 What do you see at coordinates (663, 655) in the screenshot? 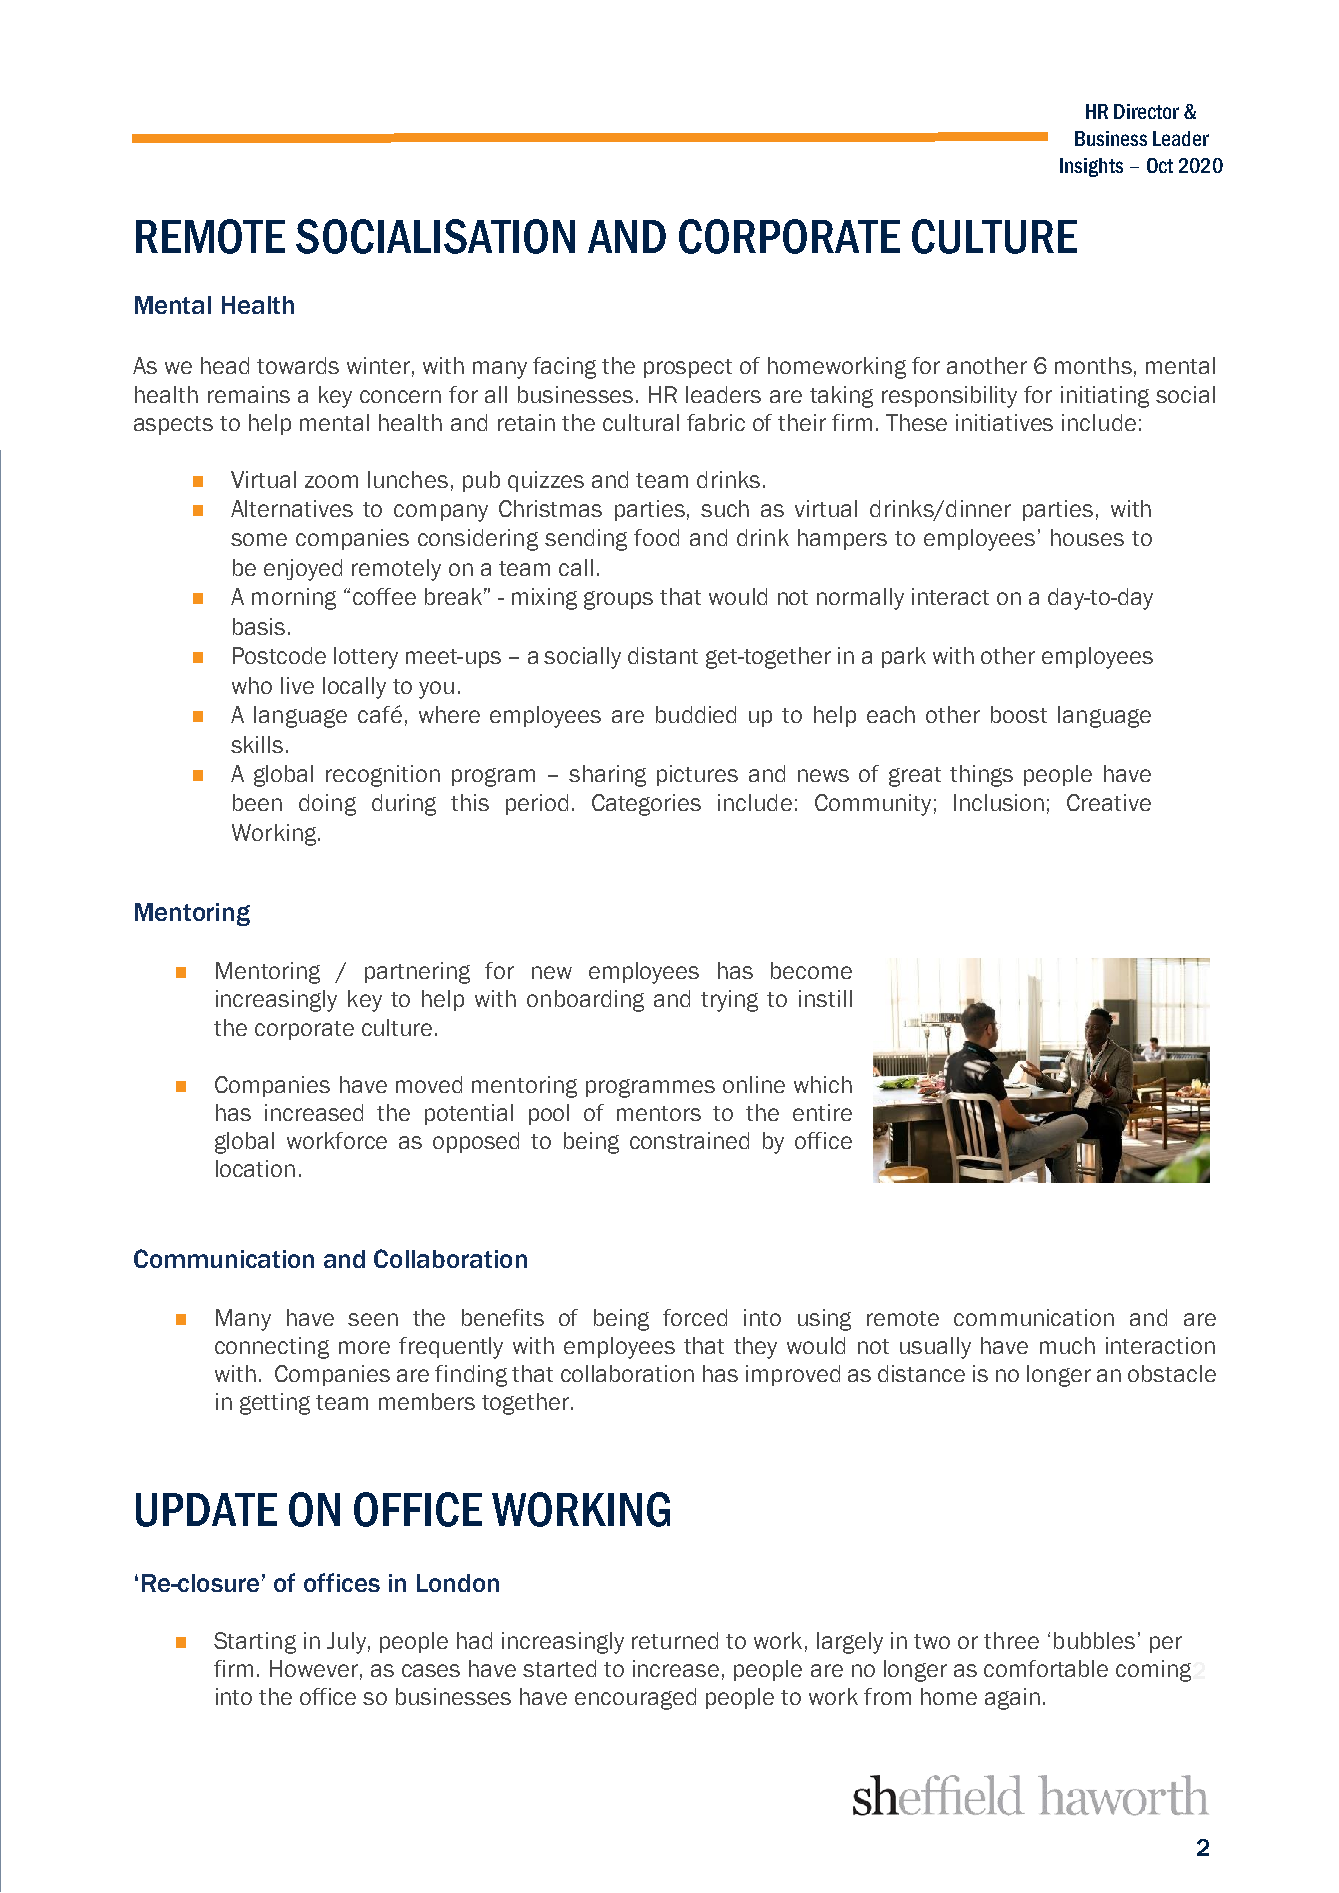
I see `distant` at bounding box center [663, 655].
